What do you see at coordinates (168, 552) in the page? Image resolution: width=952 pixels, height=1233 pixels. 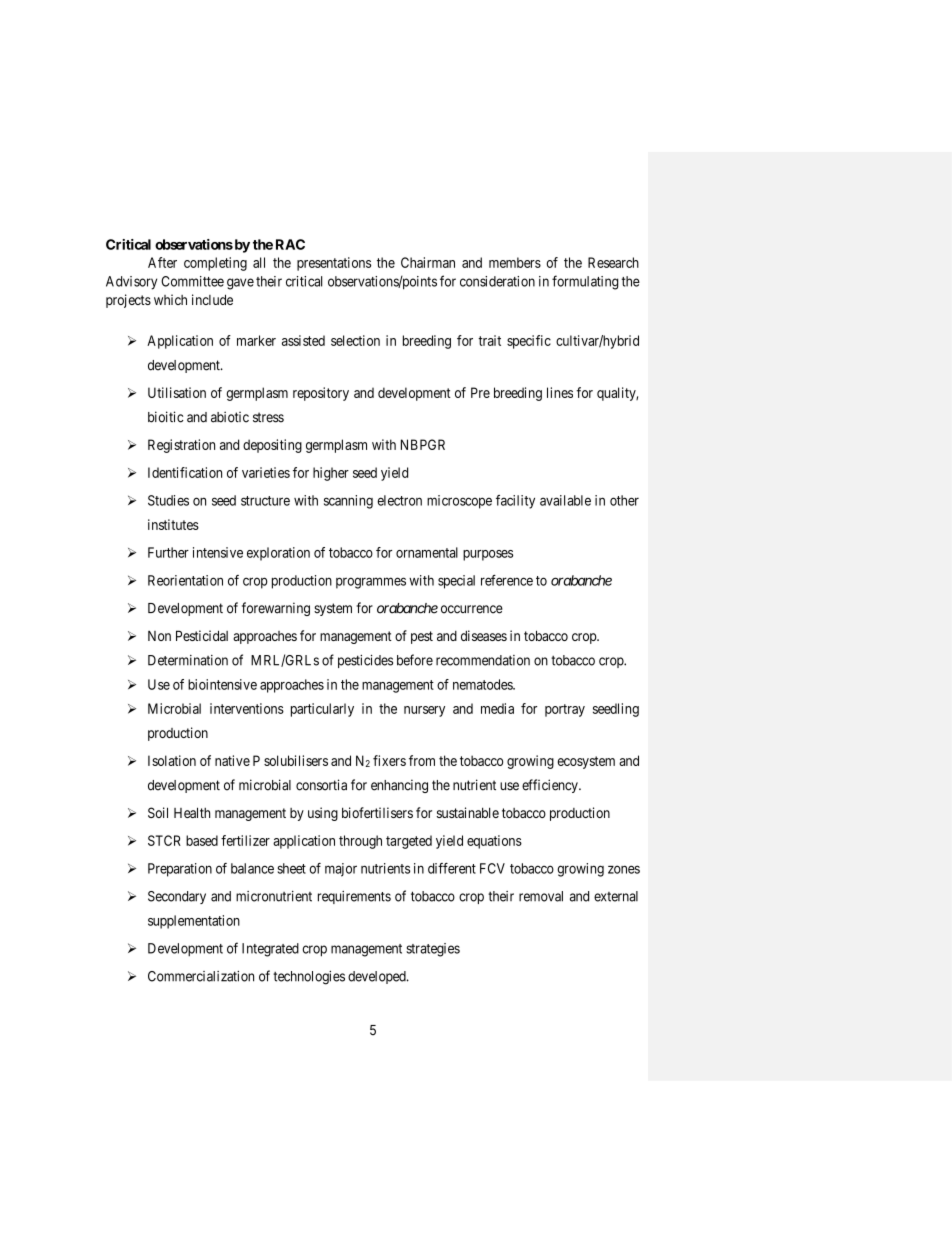 I see `Further` at bounding box center [168, 552].
